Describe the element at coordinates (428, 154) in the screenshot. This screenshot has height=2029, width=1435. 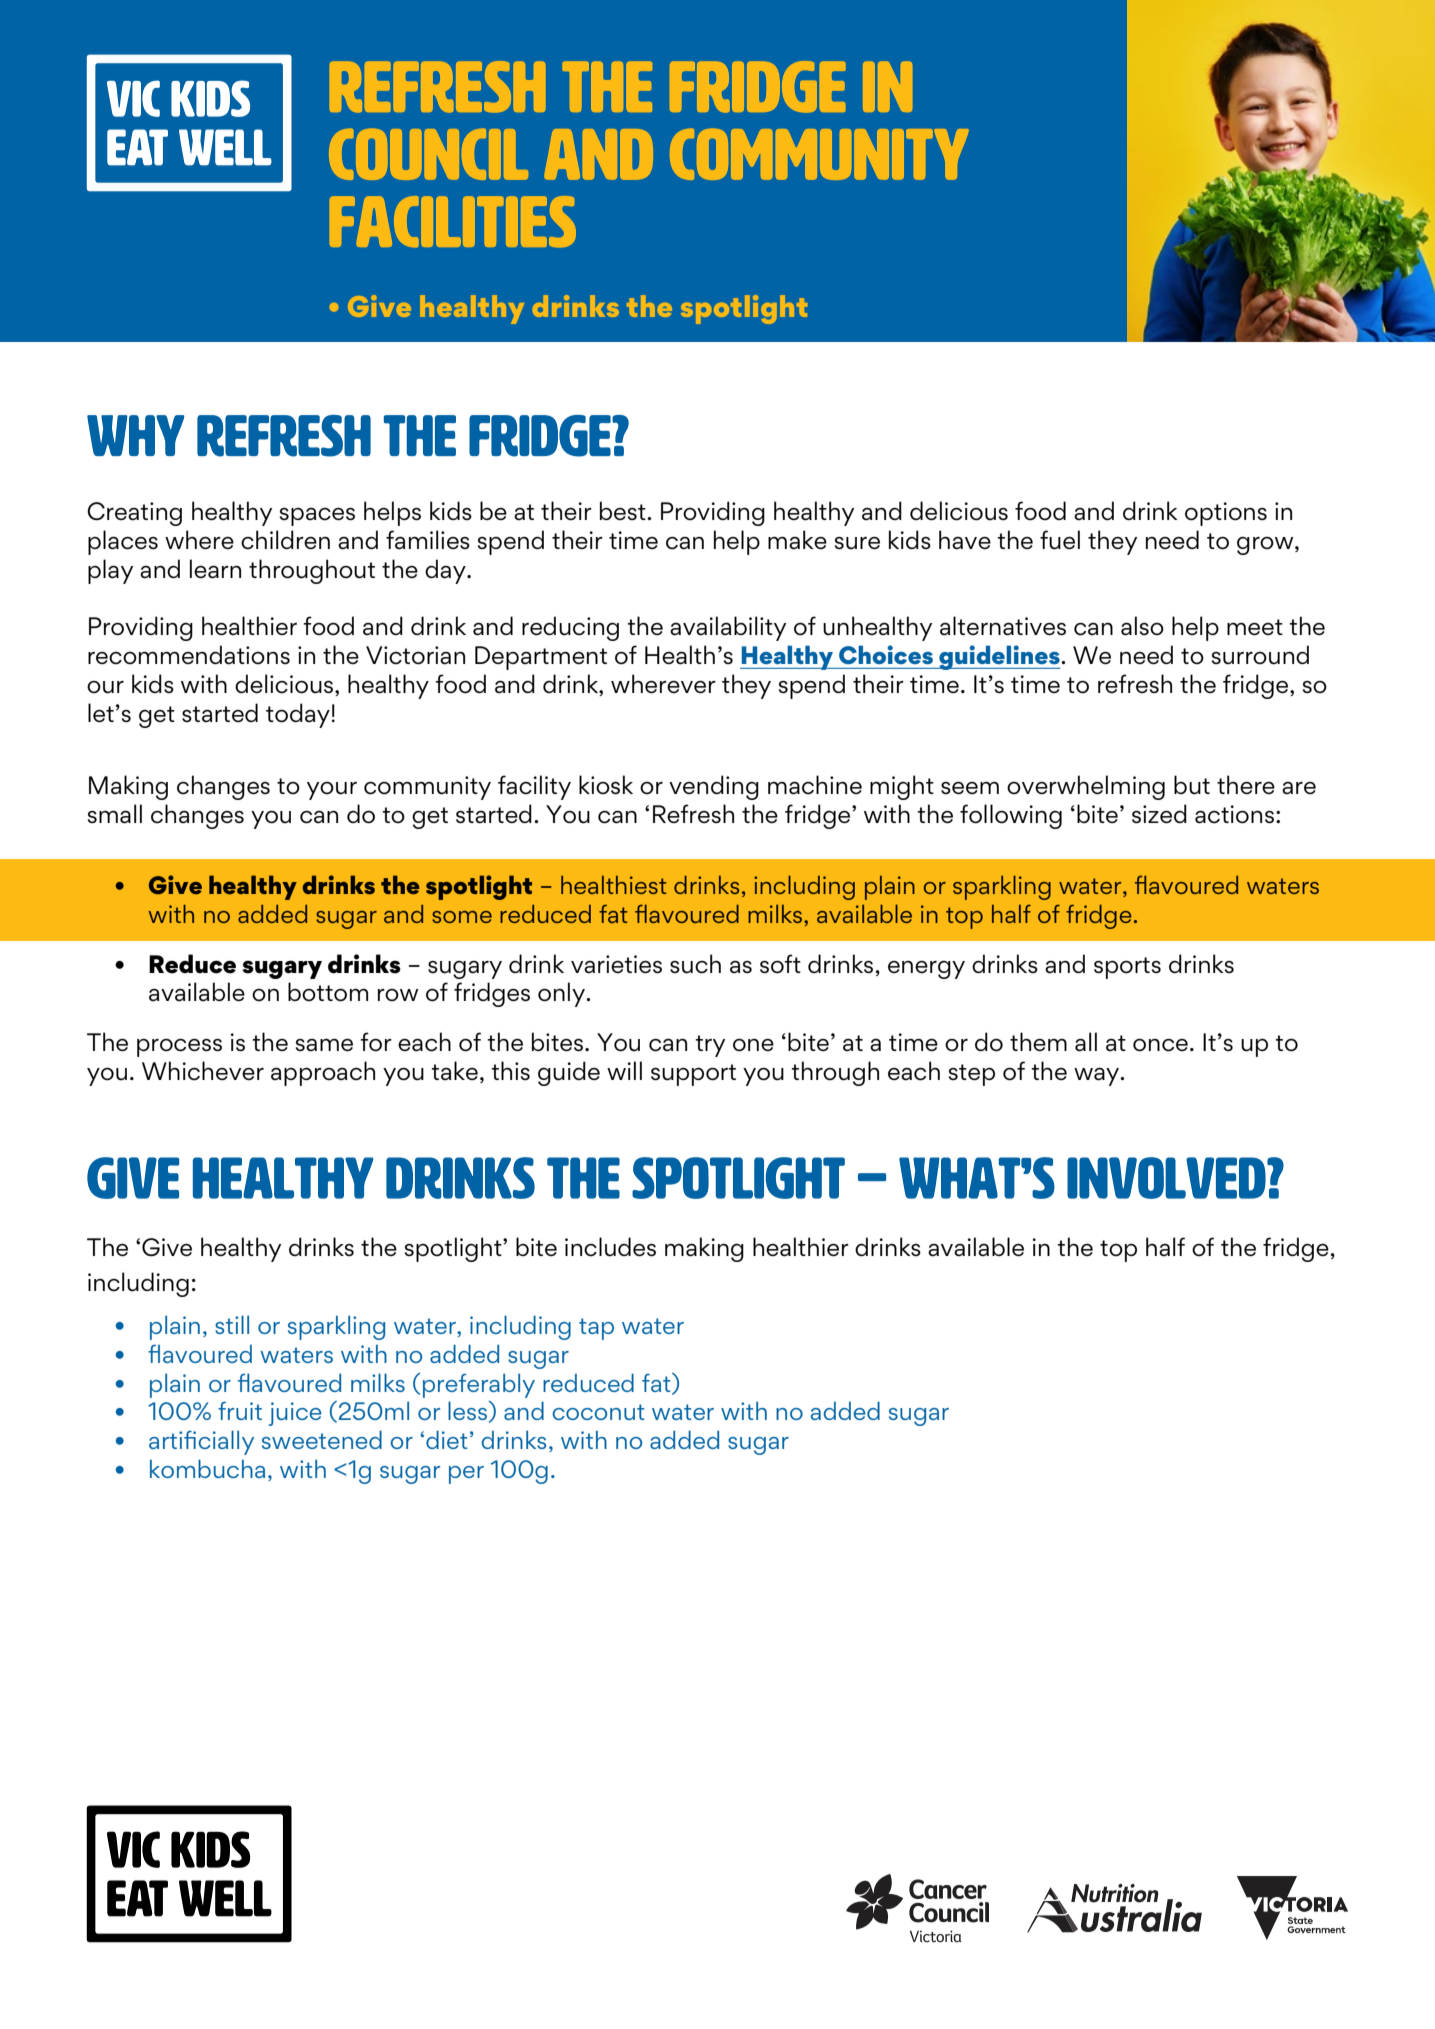
I see `Council` at that location.
